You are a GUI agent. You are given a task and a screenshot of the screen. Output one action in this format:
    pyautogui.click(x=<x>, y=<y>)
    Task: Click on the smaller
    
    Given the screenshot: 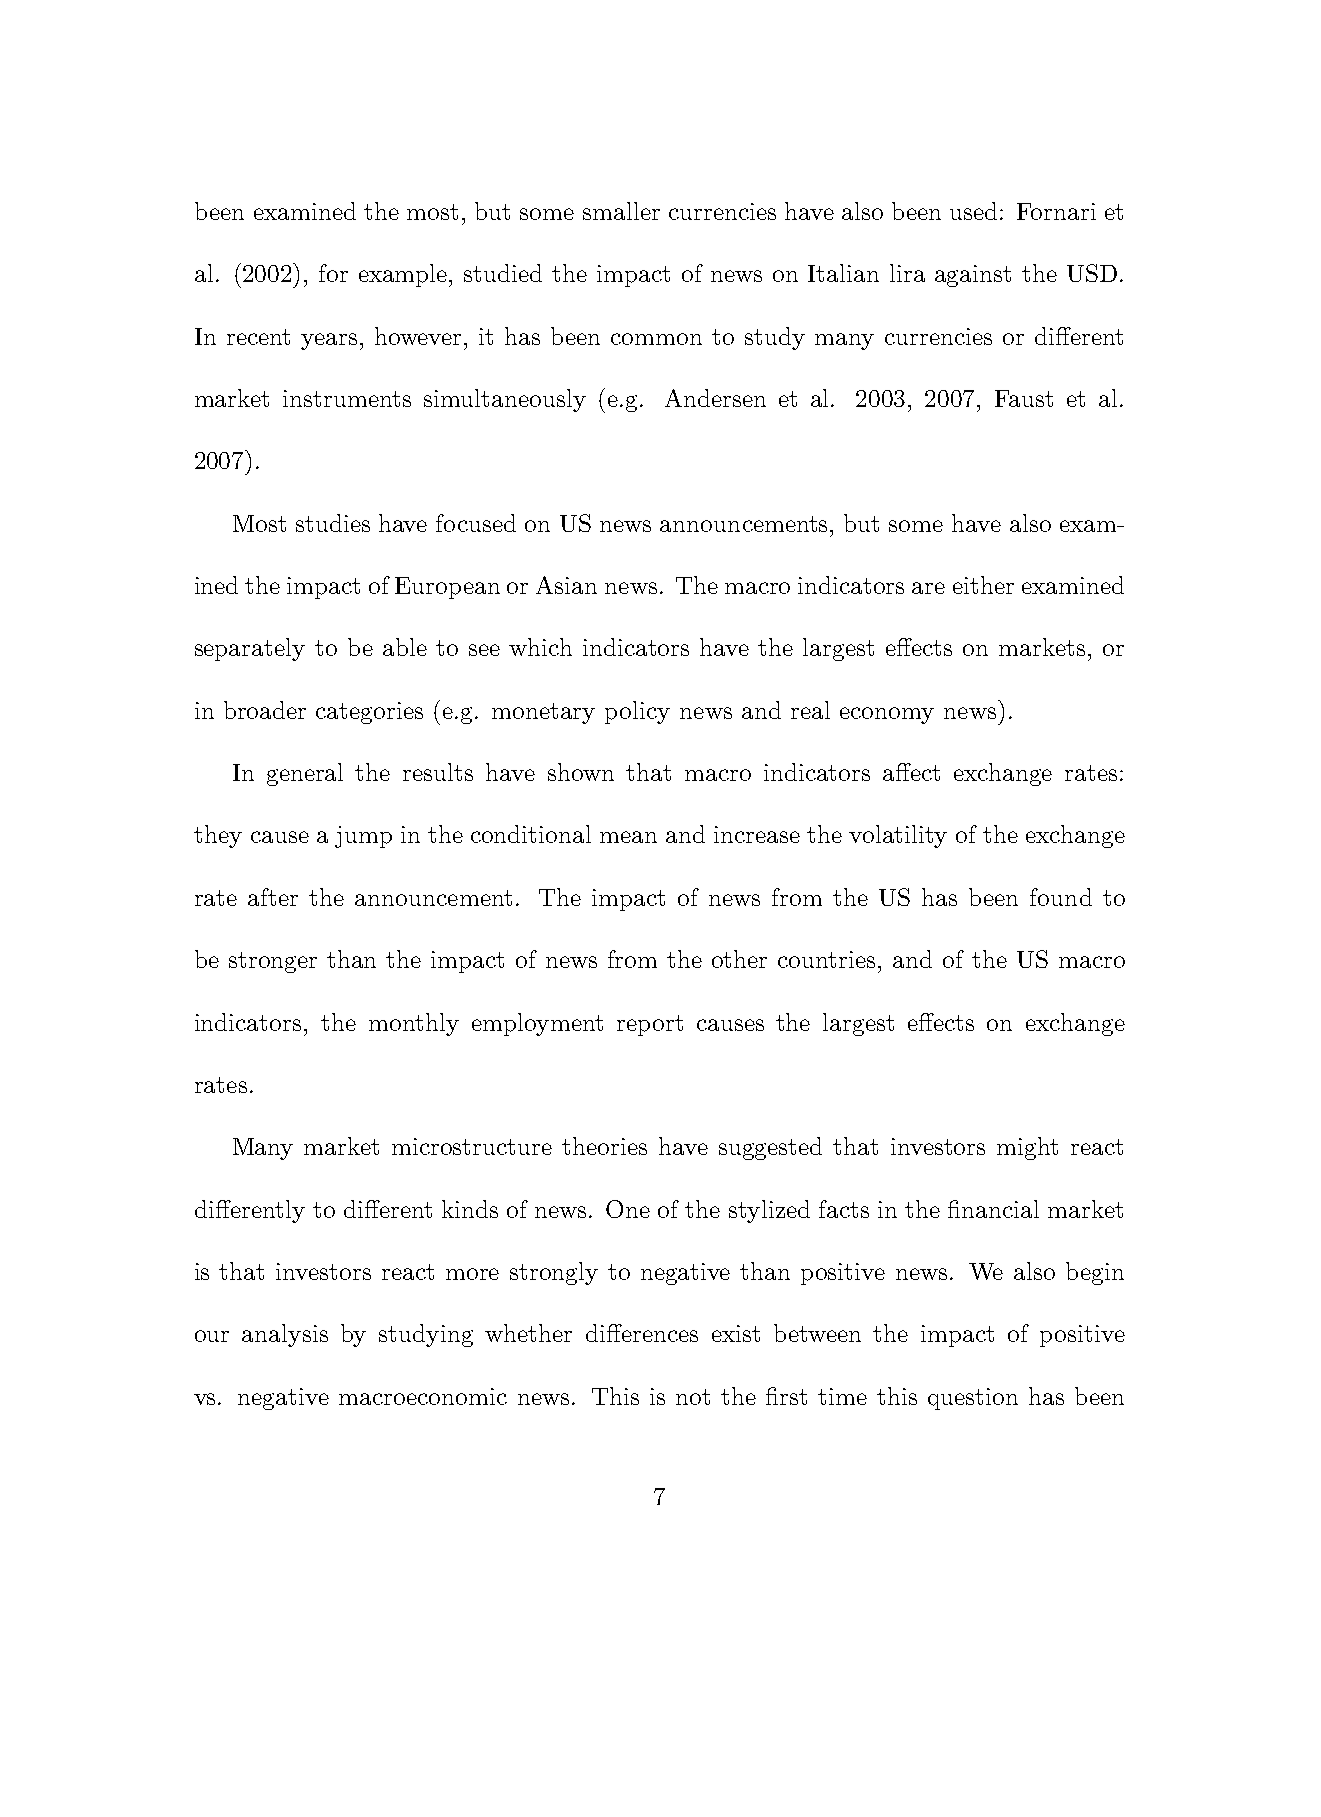 What is the action you would take?
    pyautogui.click(x=621, y=211)
